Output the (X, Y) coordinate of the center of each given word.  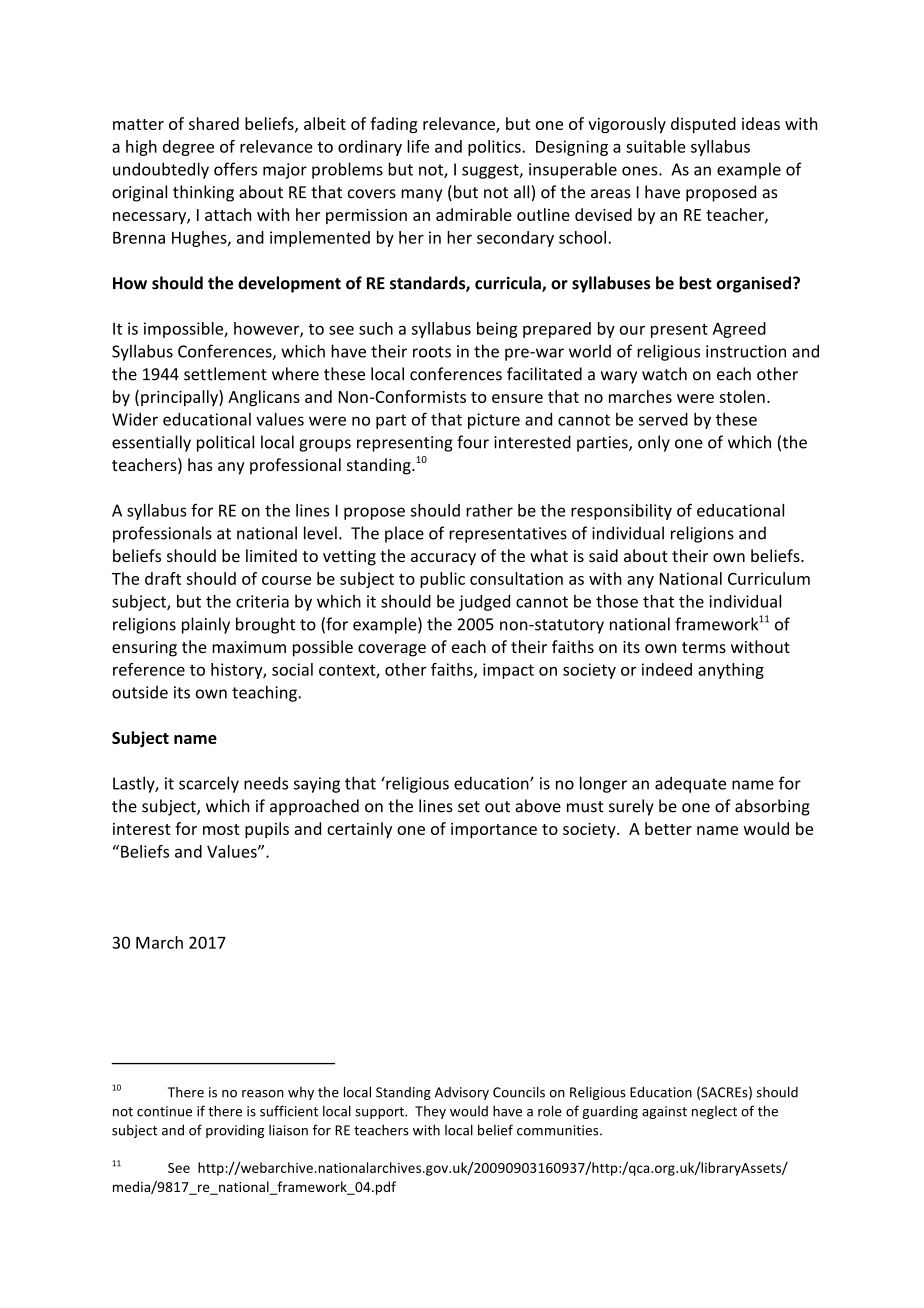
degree (188, 148)
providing (235, 1131)
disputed (703, 125)
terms (704, 647)
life (418, 146)
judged (484, 603)
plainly (206, 625)
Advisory (462, 1093)
